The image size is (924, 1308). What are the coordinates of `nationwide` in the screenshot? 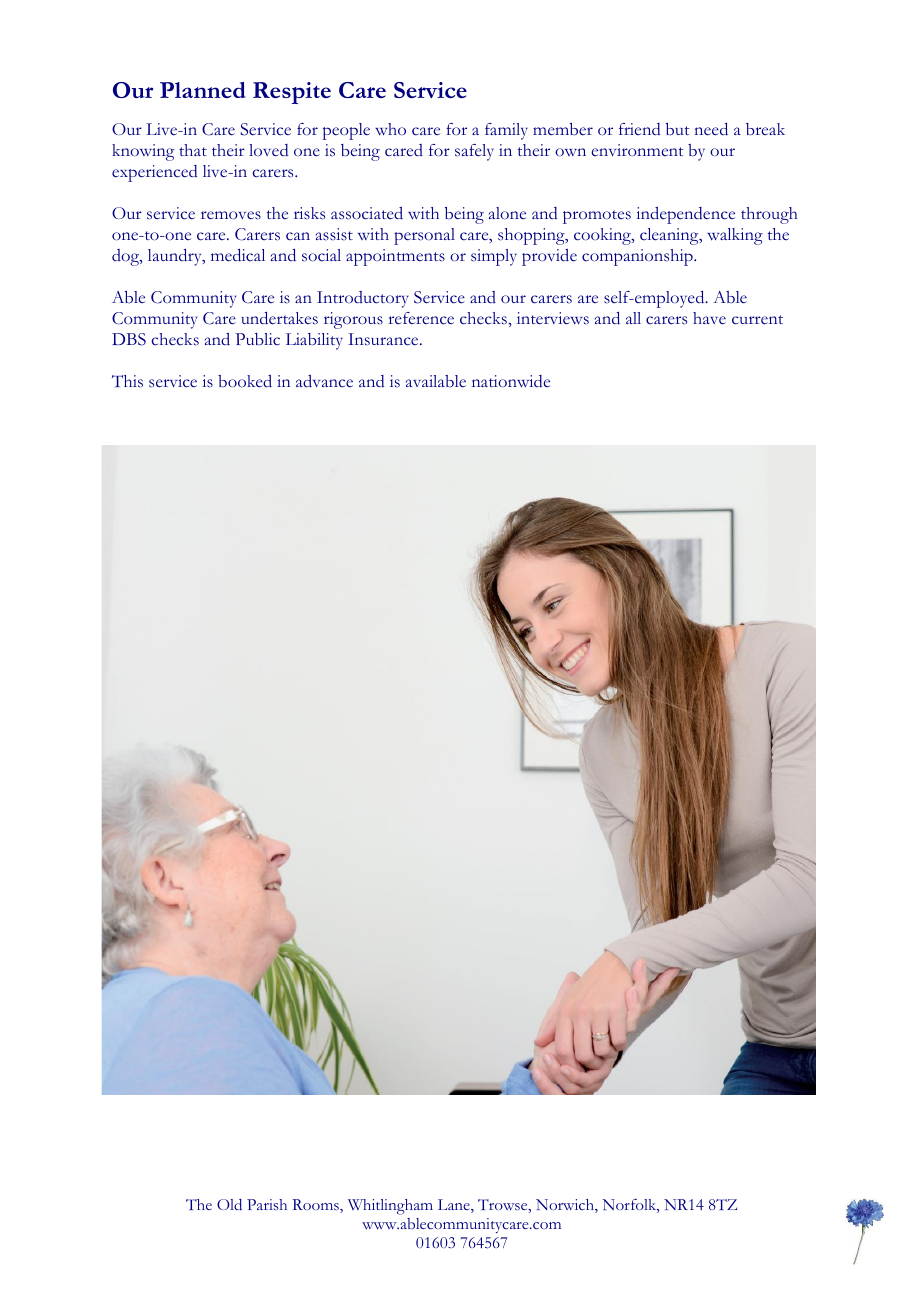 It's located at (511, 381).
